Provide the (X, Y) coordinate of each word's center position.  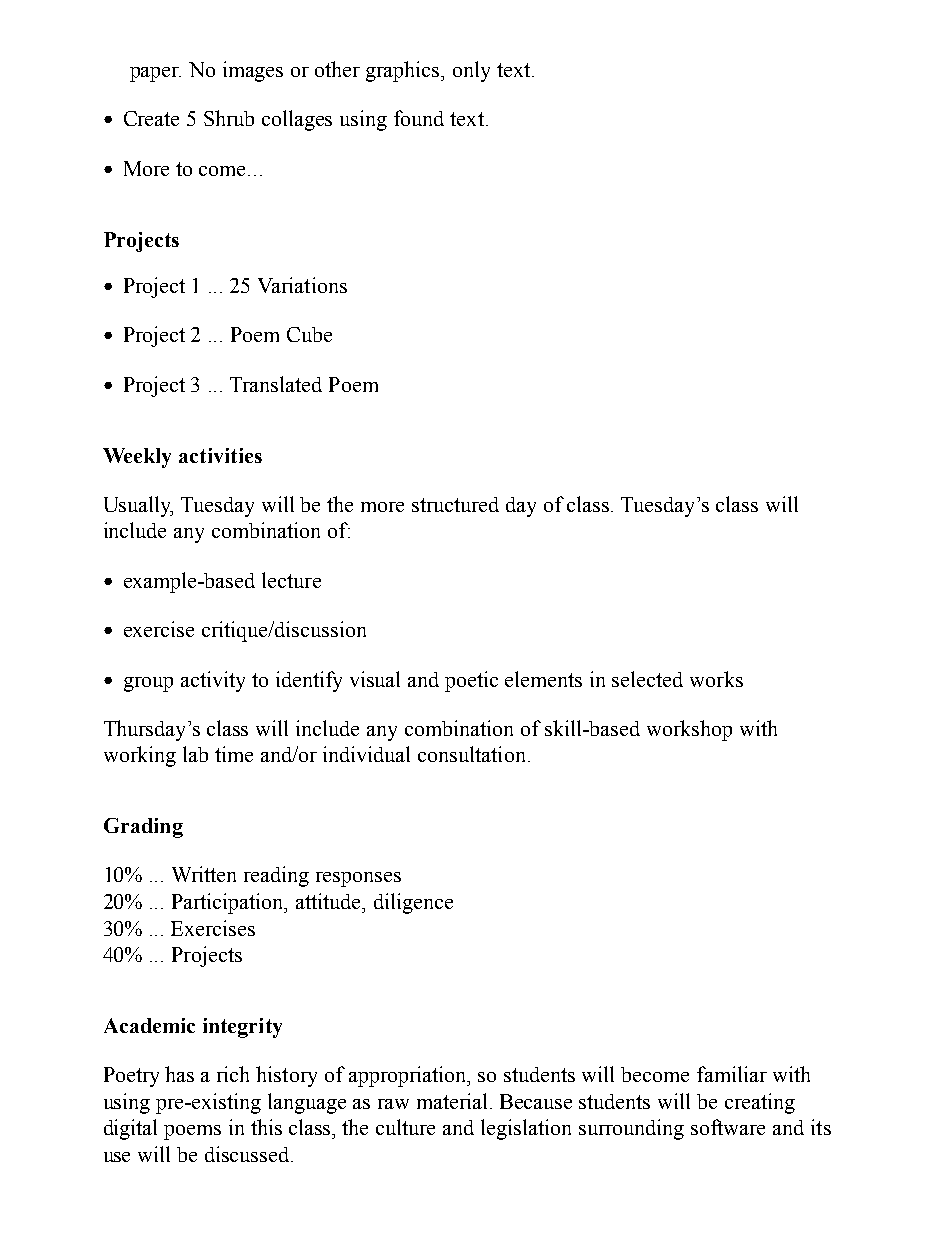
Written (204, 874)
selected (647, 679)
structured (455, 504)
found (419, 118)
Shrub (229, 118)
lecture (291, 580)
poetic (471, 681)
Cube (309, 334)
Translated (276, 384)
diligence (413, 903)
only (471, 71)
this (266, 1127)
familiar (732, 1074)
